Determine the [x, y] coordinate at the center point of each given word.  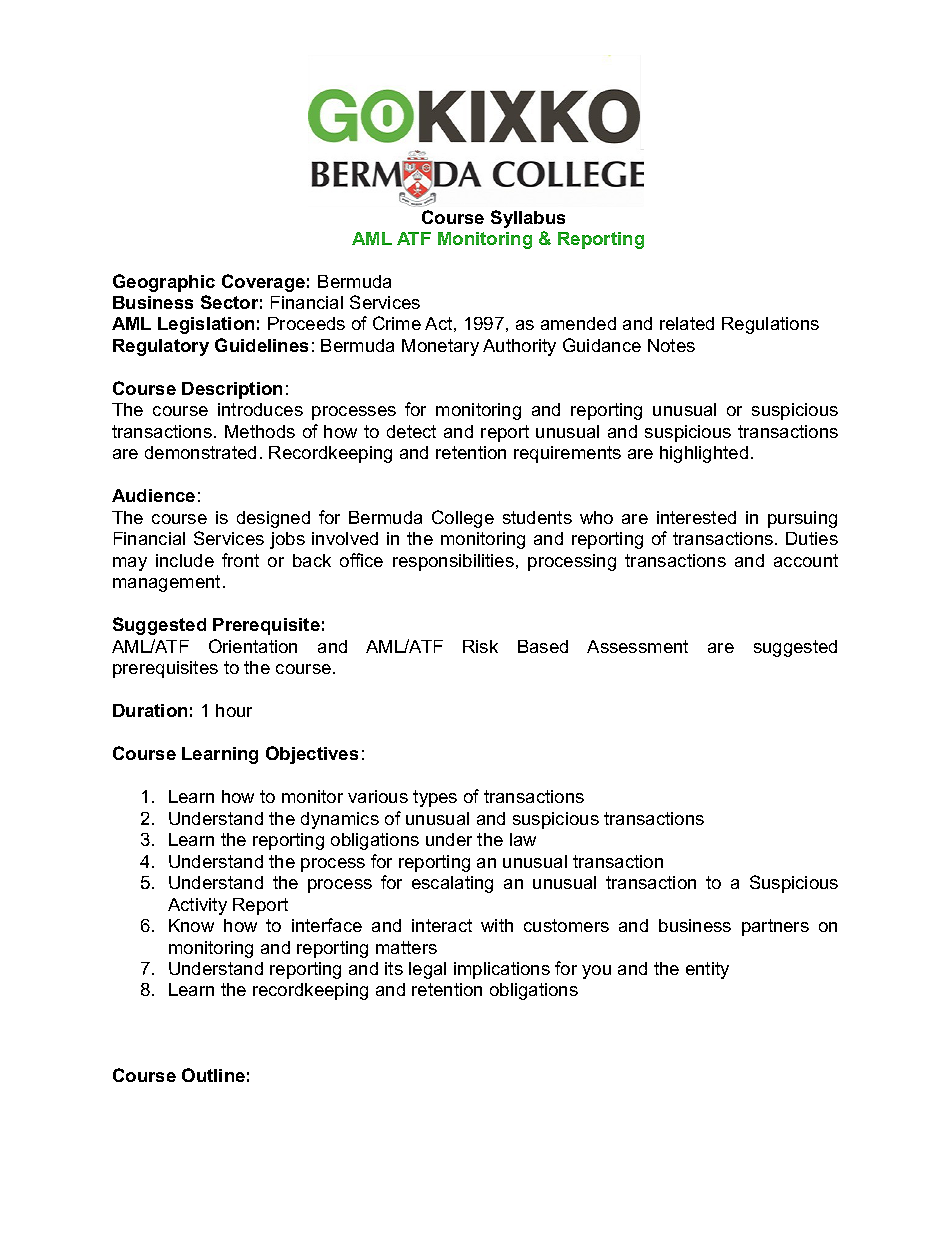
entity [707, 970]
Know [191, 925]
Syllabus [528, 219]
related [687, 323]
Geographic [164, 283]
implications [502, 970]
